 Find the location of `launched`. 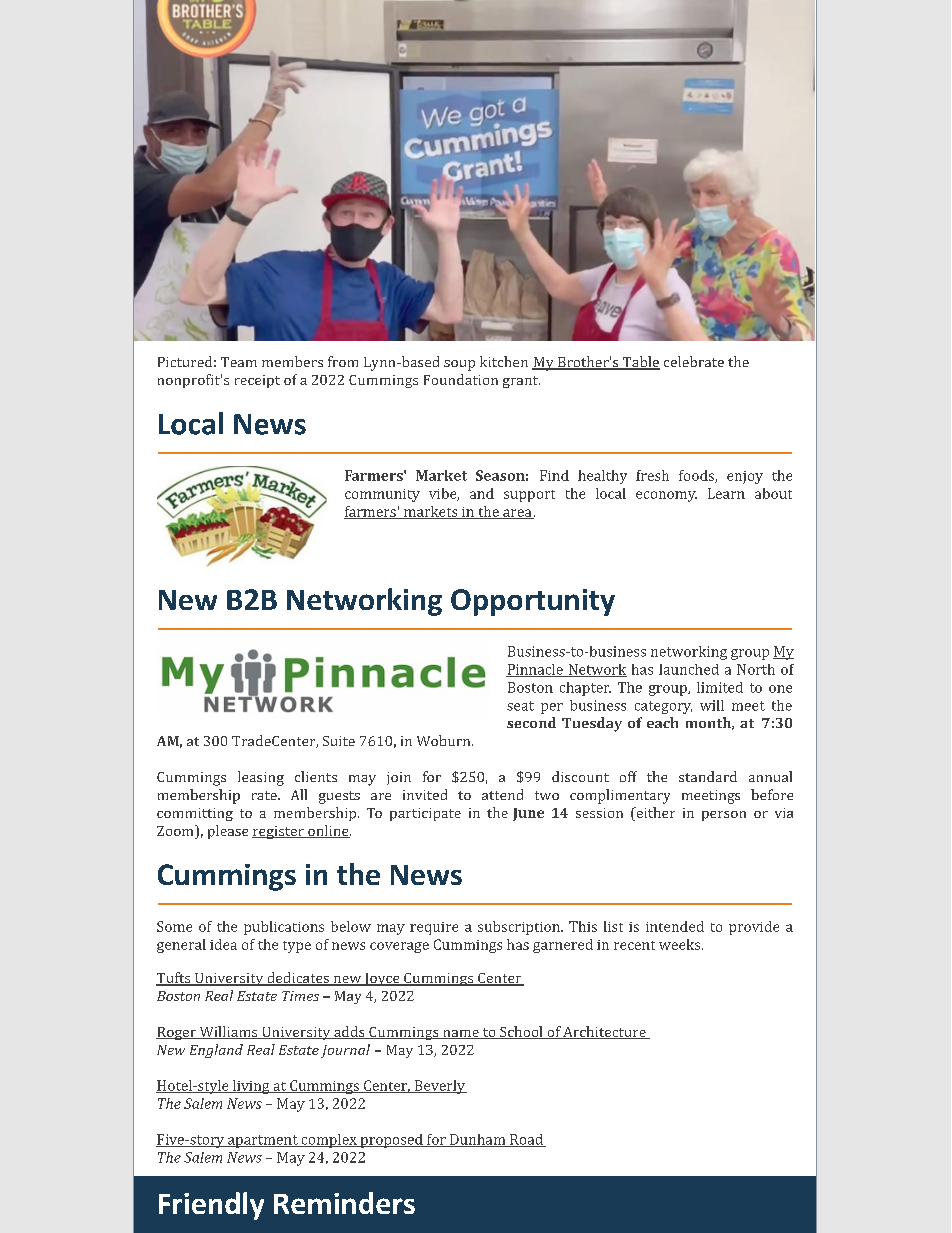

launched is located at coordinates (689, 669).
